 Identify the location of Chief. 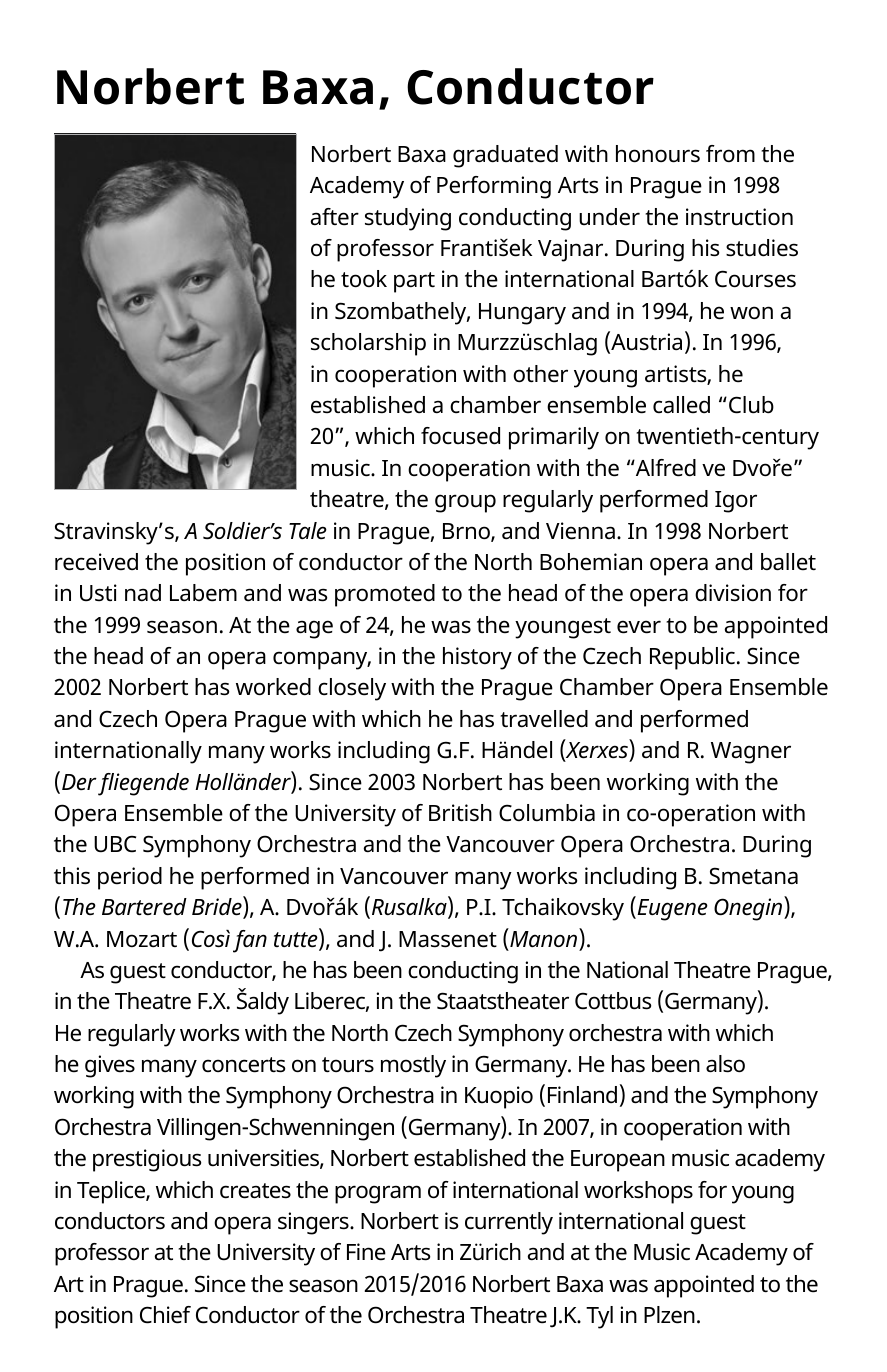
(165, 1315).
